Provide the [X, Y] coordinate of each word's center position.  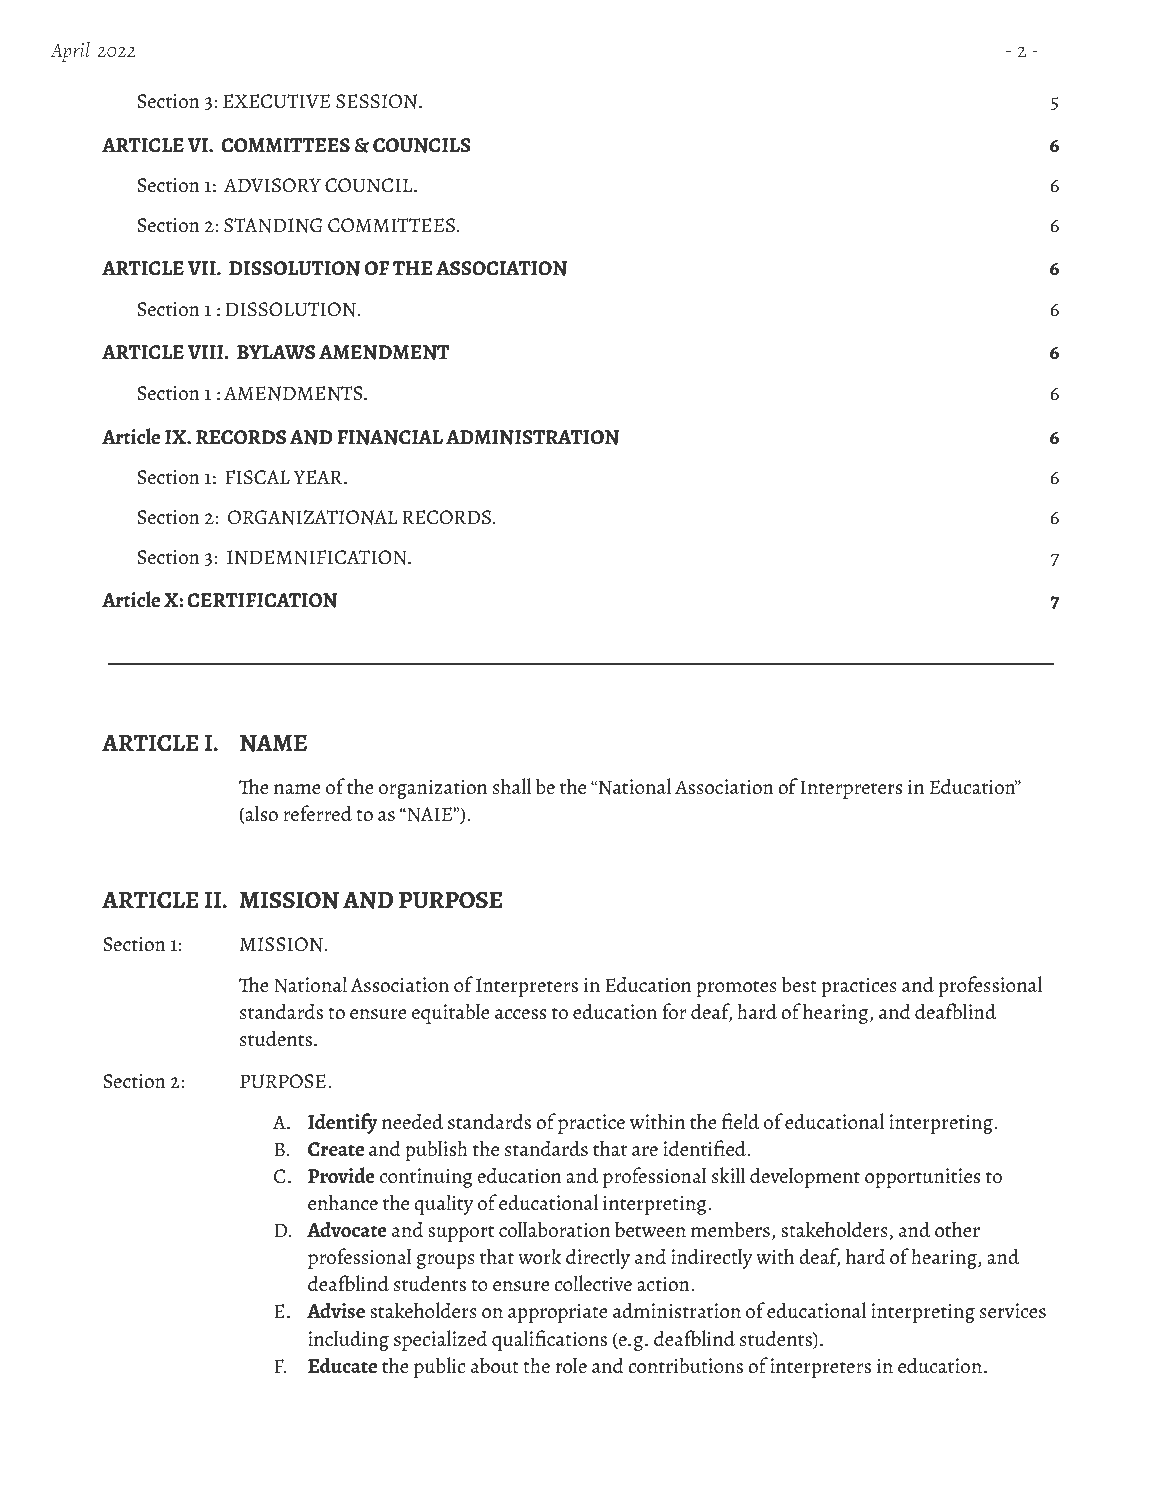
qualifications [549, 1340]
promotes [736, 989]
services [1013, 1311]
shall [512, 786]
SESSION [378, 101]
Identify [343, 1123]
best [799, 984]
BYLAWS [276, 352]
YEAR [319, 477]
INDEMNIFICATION [318, 557]
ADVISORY [272, 185]
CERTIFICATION [262, 600]
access [520, 1014]
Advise [336, 1310]
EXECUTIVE [276, 101]
